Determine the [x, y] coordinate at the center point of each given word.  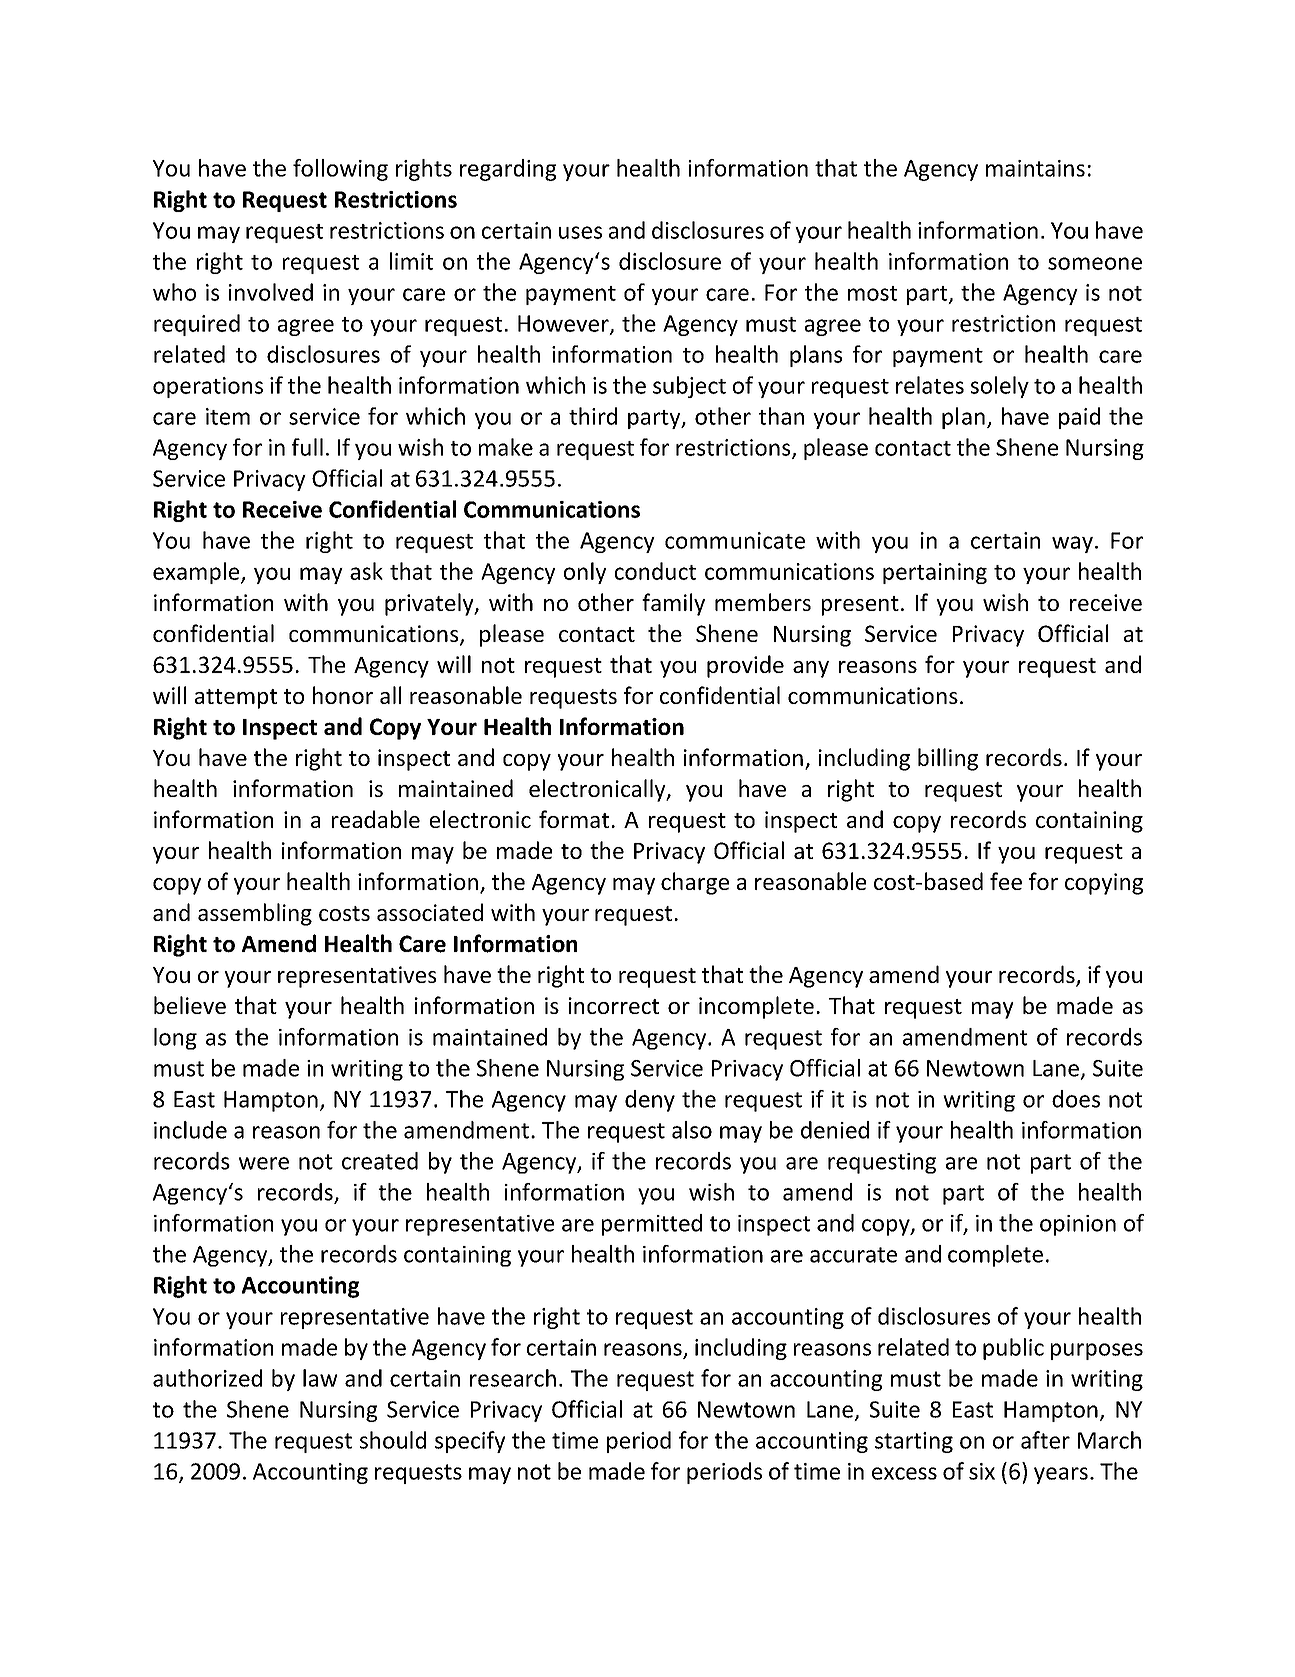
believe [190, 1005]
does [1076, 1099]
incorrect [614, 1005]
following [340, 170]
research [513, 1378]
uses [580, 232]
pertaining [935, 573]
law [320, 1378]
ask [366, 571]
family [673, 604]
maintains [1035, 168]
